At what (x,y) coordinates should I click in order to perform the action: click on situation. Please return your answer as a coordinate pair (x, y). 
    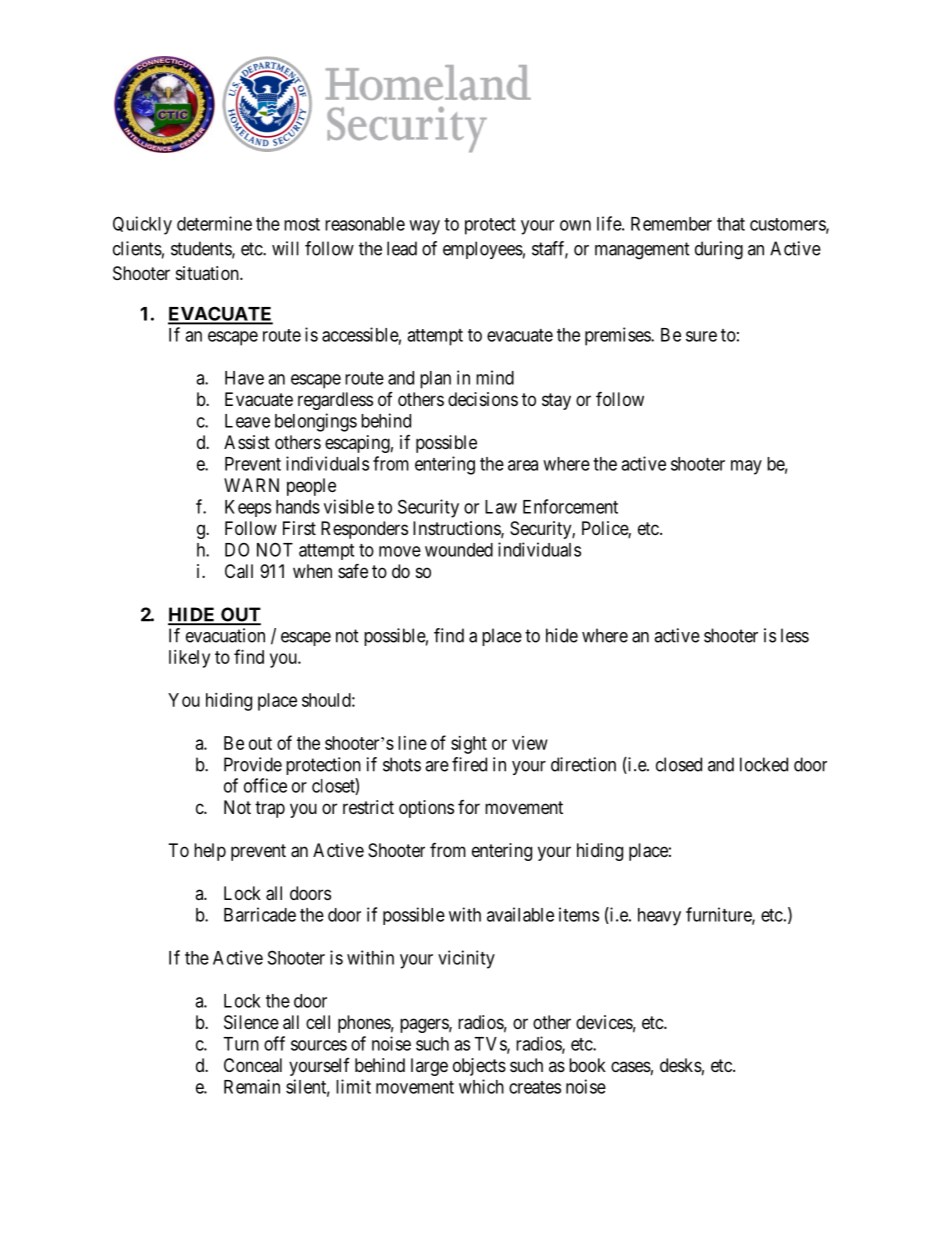
    Looking at the image, I should click on (208, 273).
